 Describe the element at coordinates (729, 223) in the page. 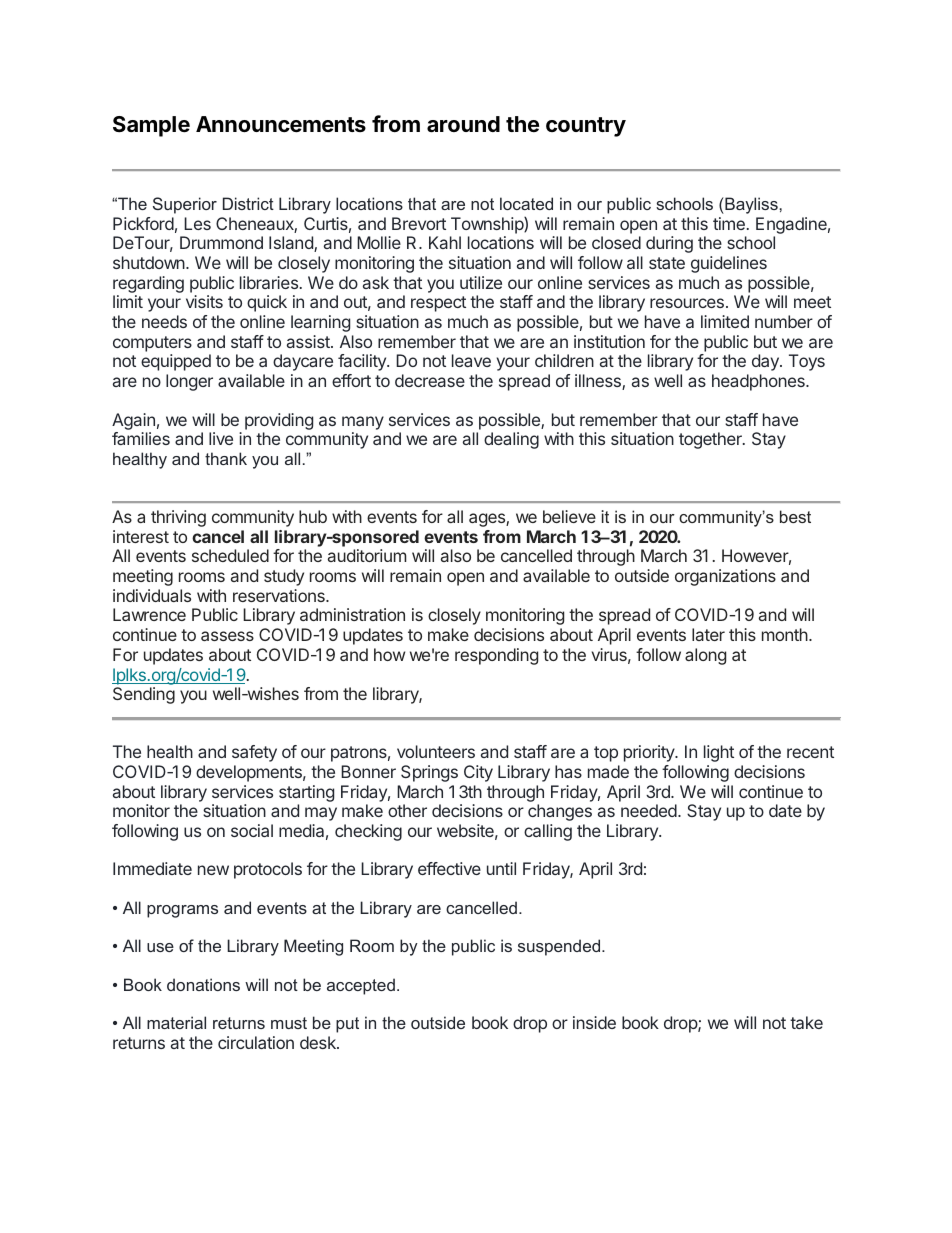

I see `time` at that location.
